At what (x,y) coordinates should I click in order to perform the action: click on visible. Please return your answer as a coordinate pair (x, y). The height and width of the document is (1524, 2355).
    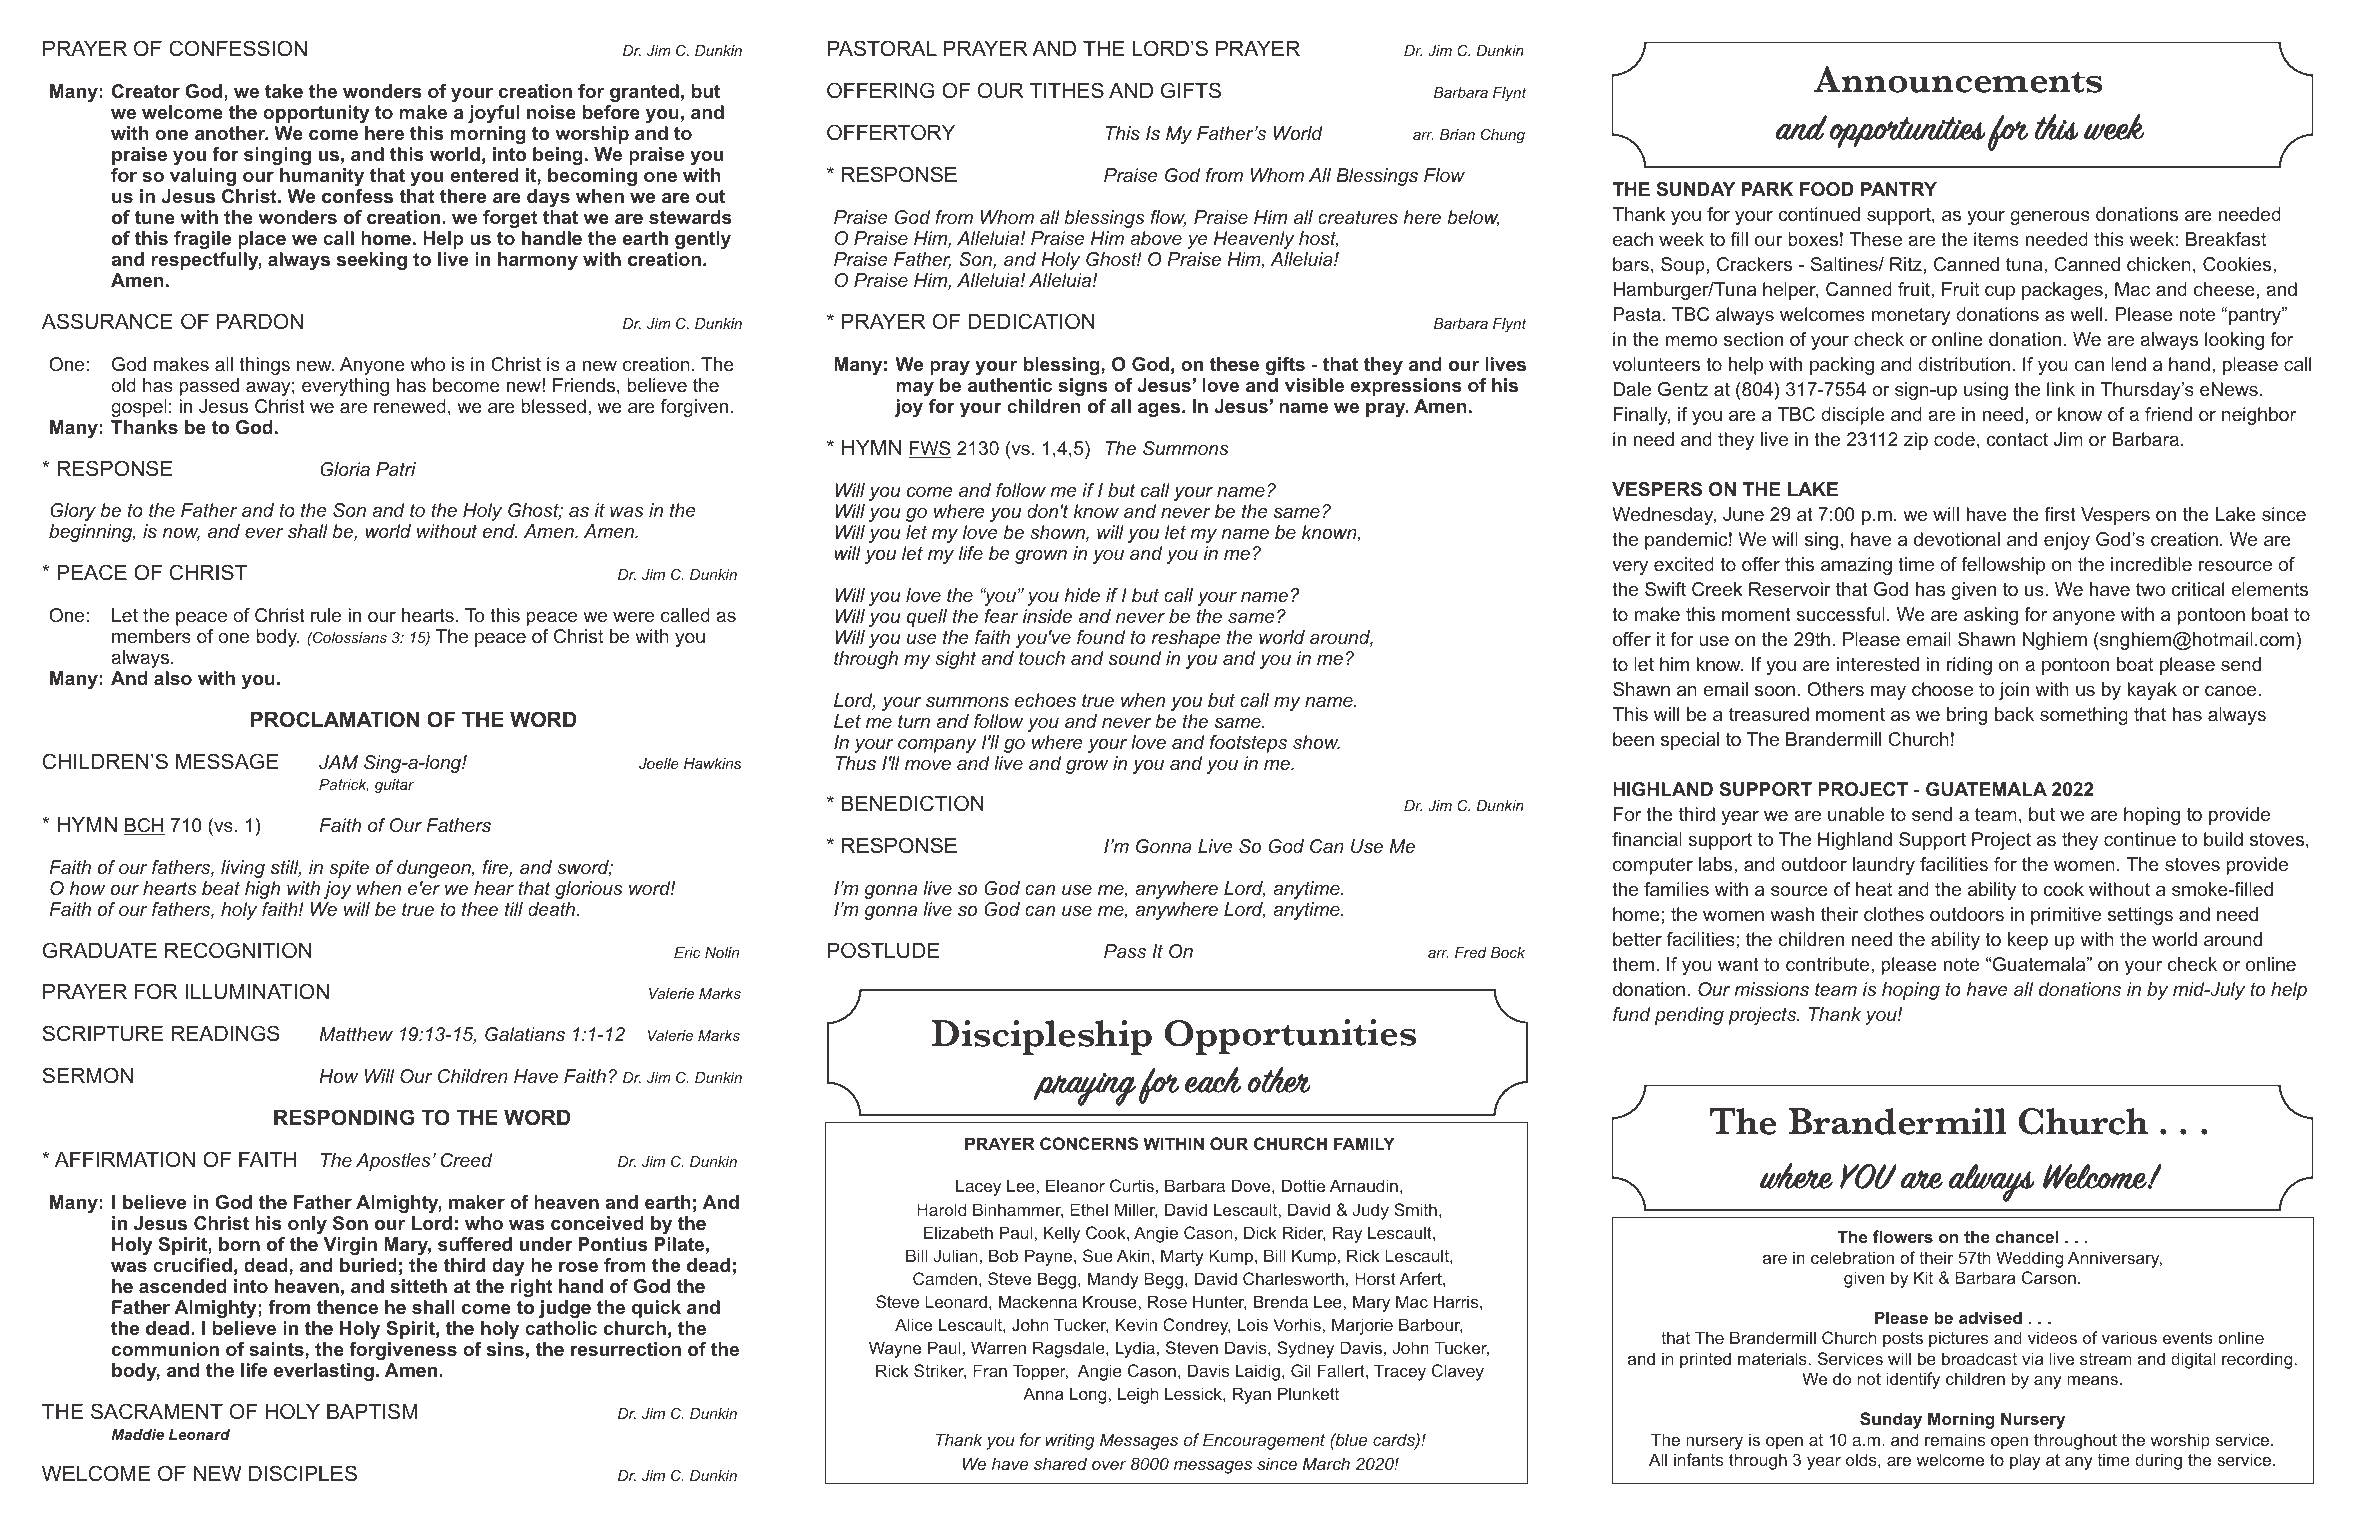
    Looking at the image, I should click on (1314, 385).
